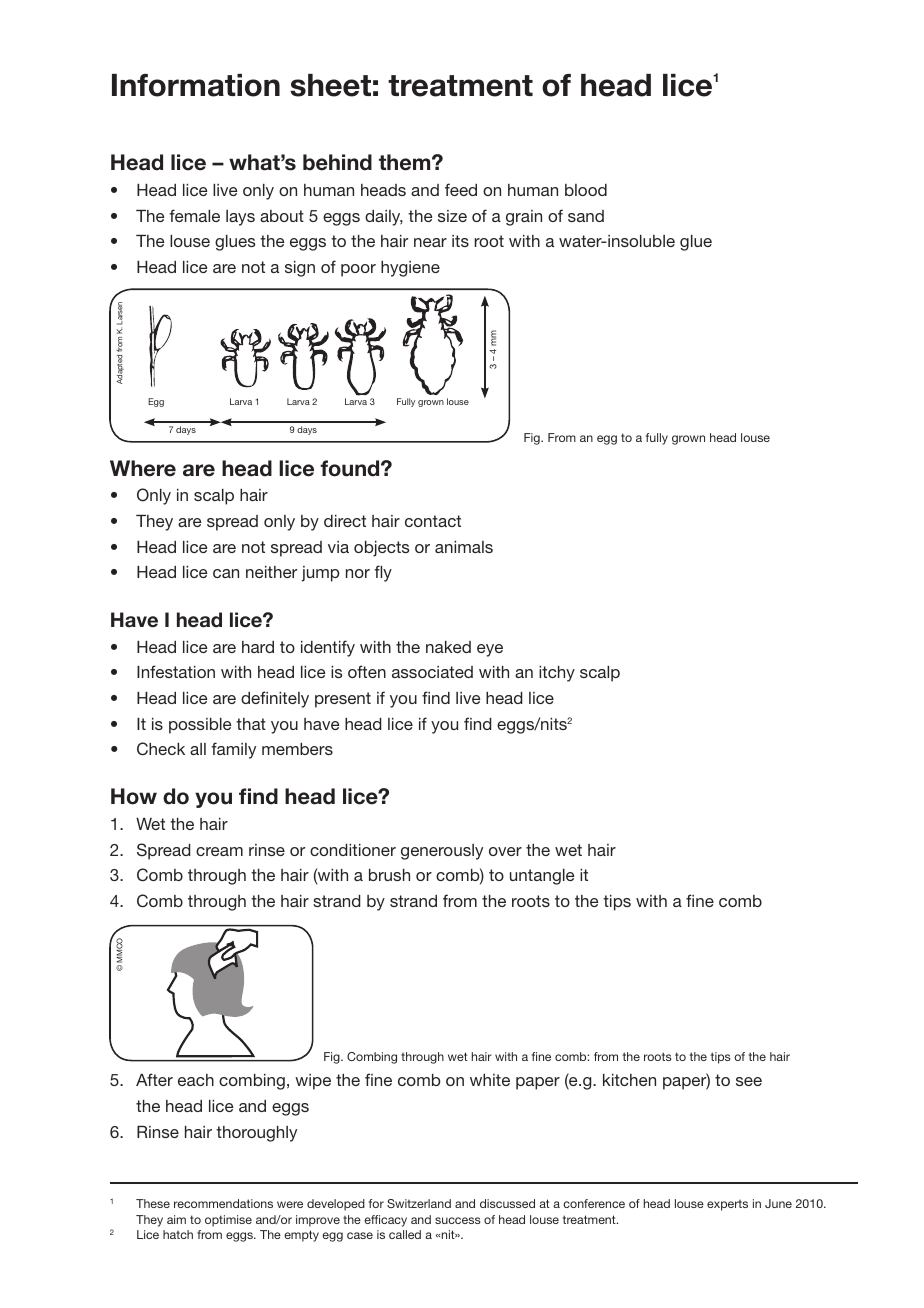  I want to click on naked, so click(448, 647).
